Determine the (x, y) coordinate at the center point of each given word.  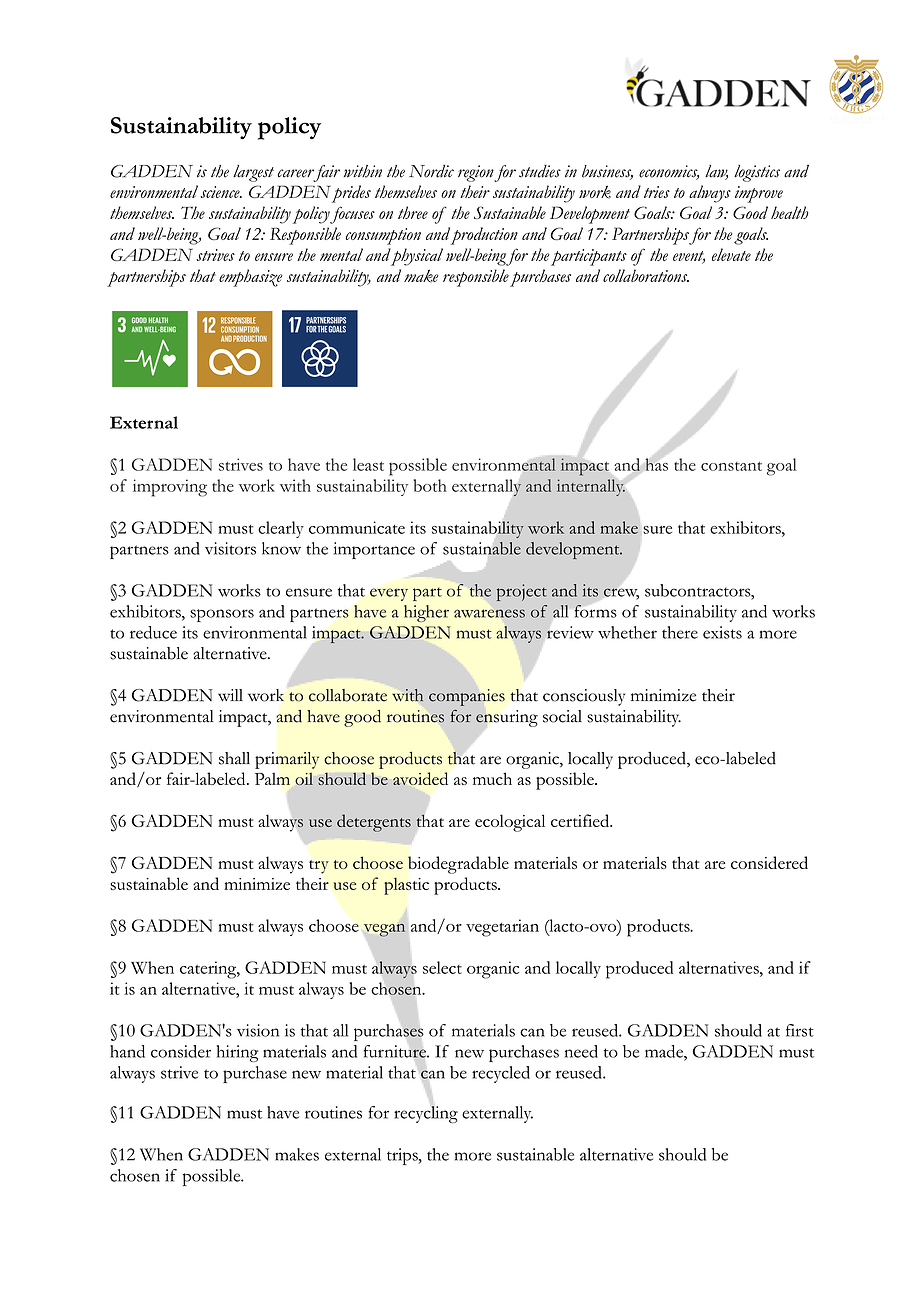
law (716, 172)
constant (731, 466)
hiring (238, 1053)
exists (722, 632)
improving (170, 488)
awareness (489, 613)
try (319, 867)
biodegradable (458, 865)
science (221, 192)
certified (581, 820)
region (476, 173)
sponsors (222, 615)
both (430, 485)
